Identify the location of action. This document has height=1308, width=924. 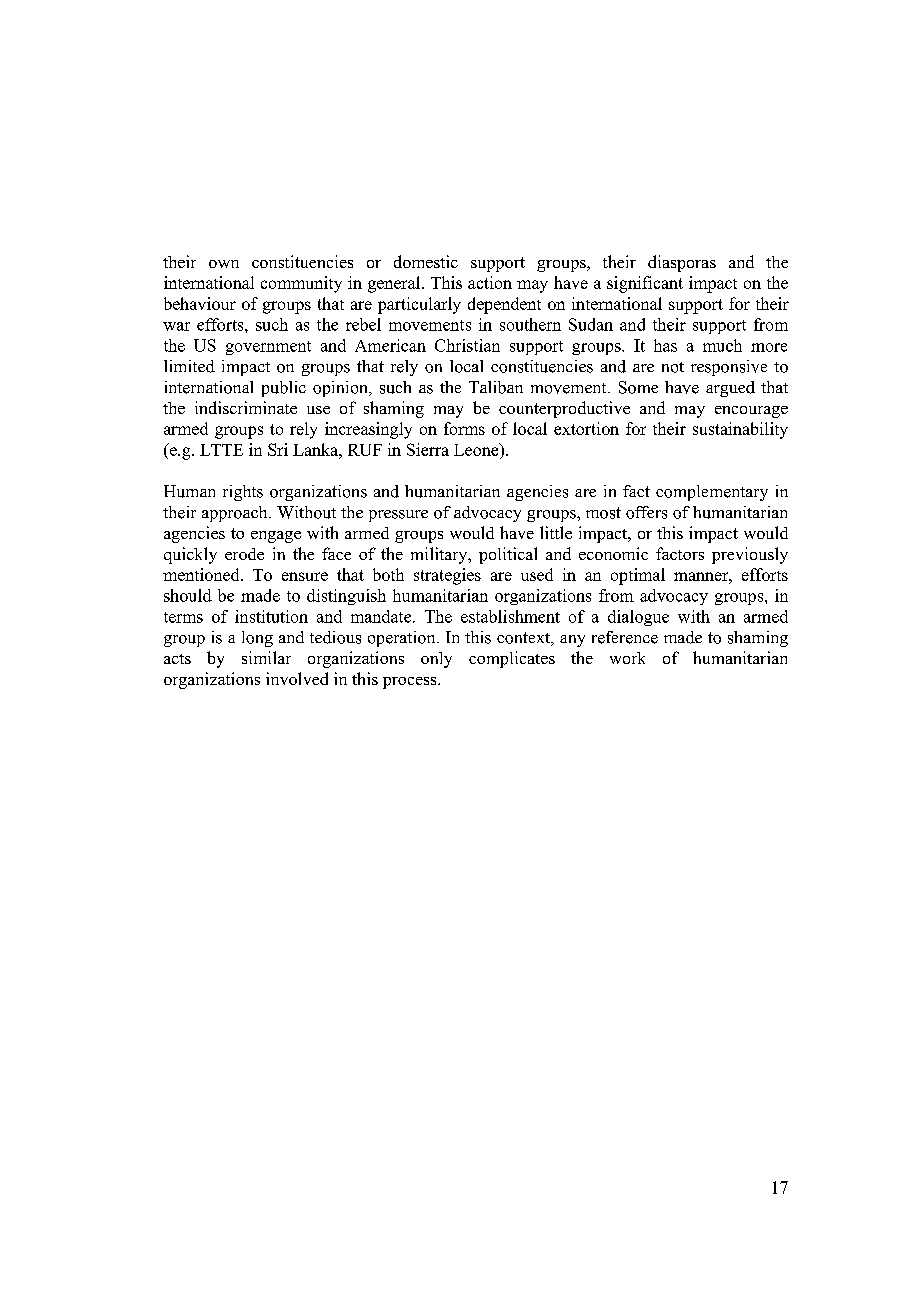
(490, 282).
